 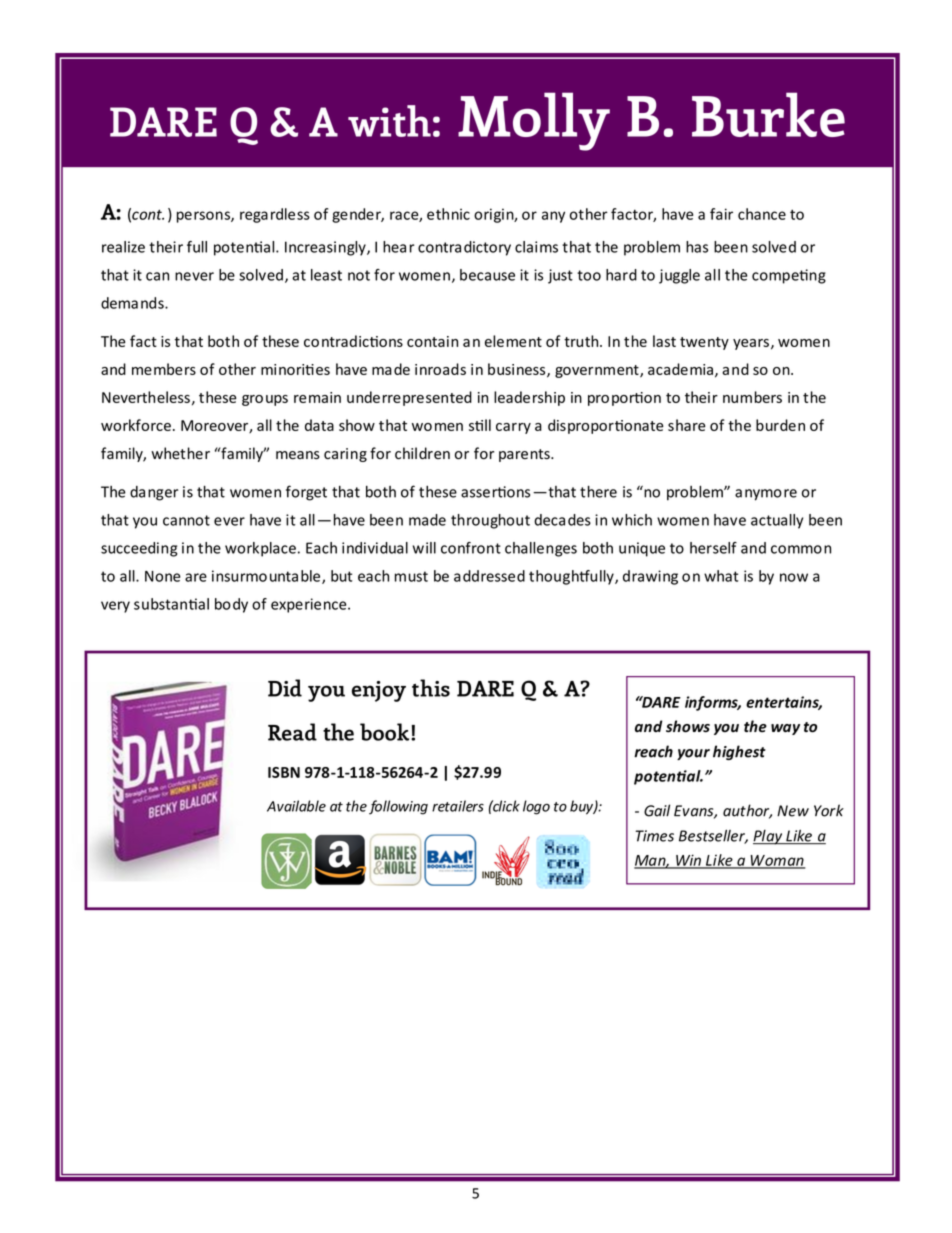 What do you see at coordinates (752, 397) in the image?
I see `numbers` at bounding box center [752, 397].
